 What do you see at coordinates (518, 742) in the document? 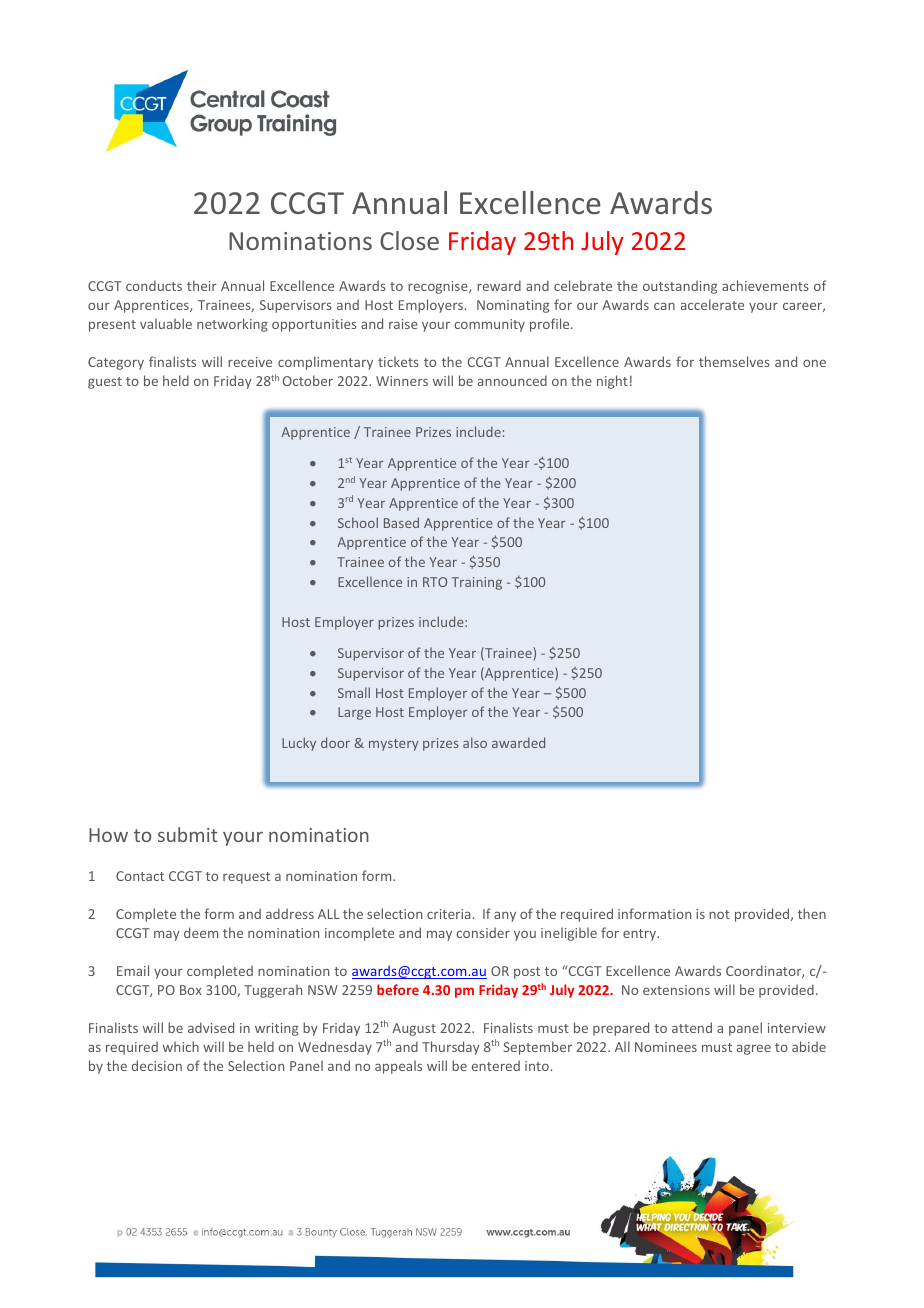
I see `awarded` at bounding box center [518, 742].
